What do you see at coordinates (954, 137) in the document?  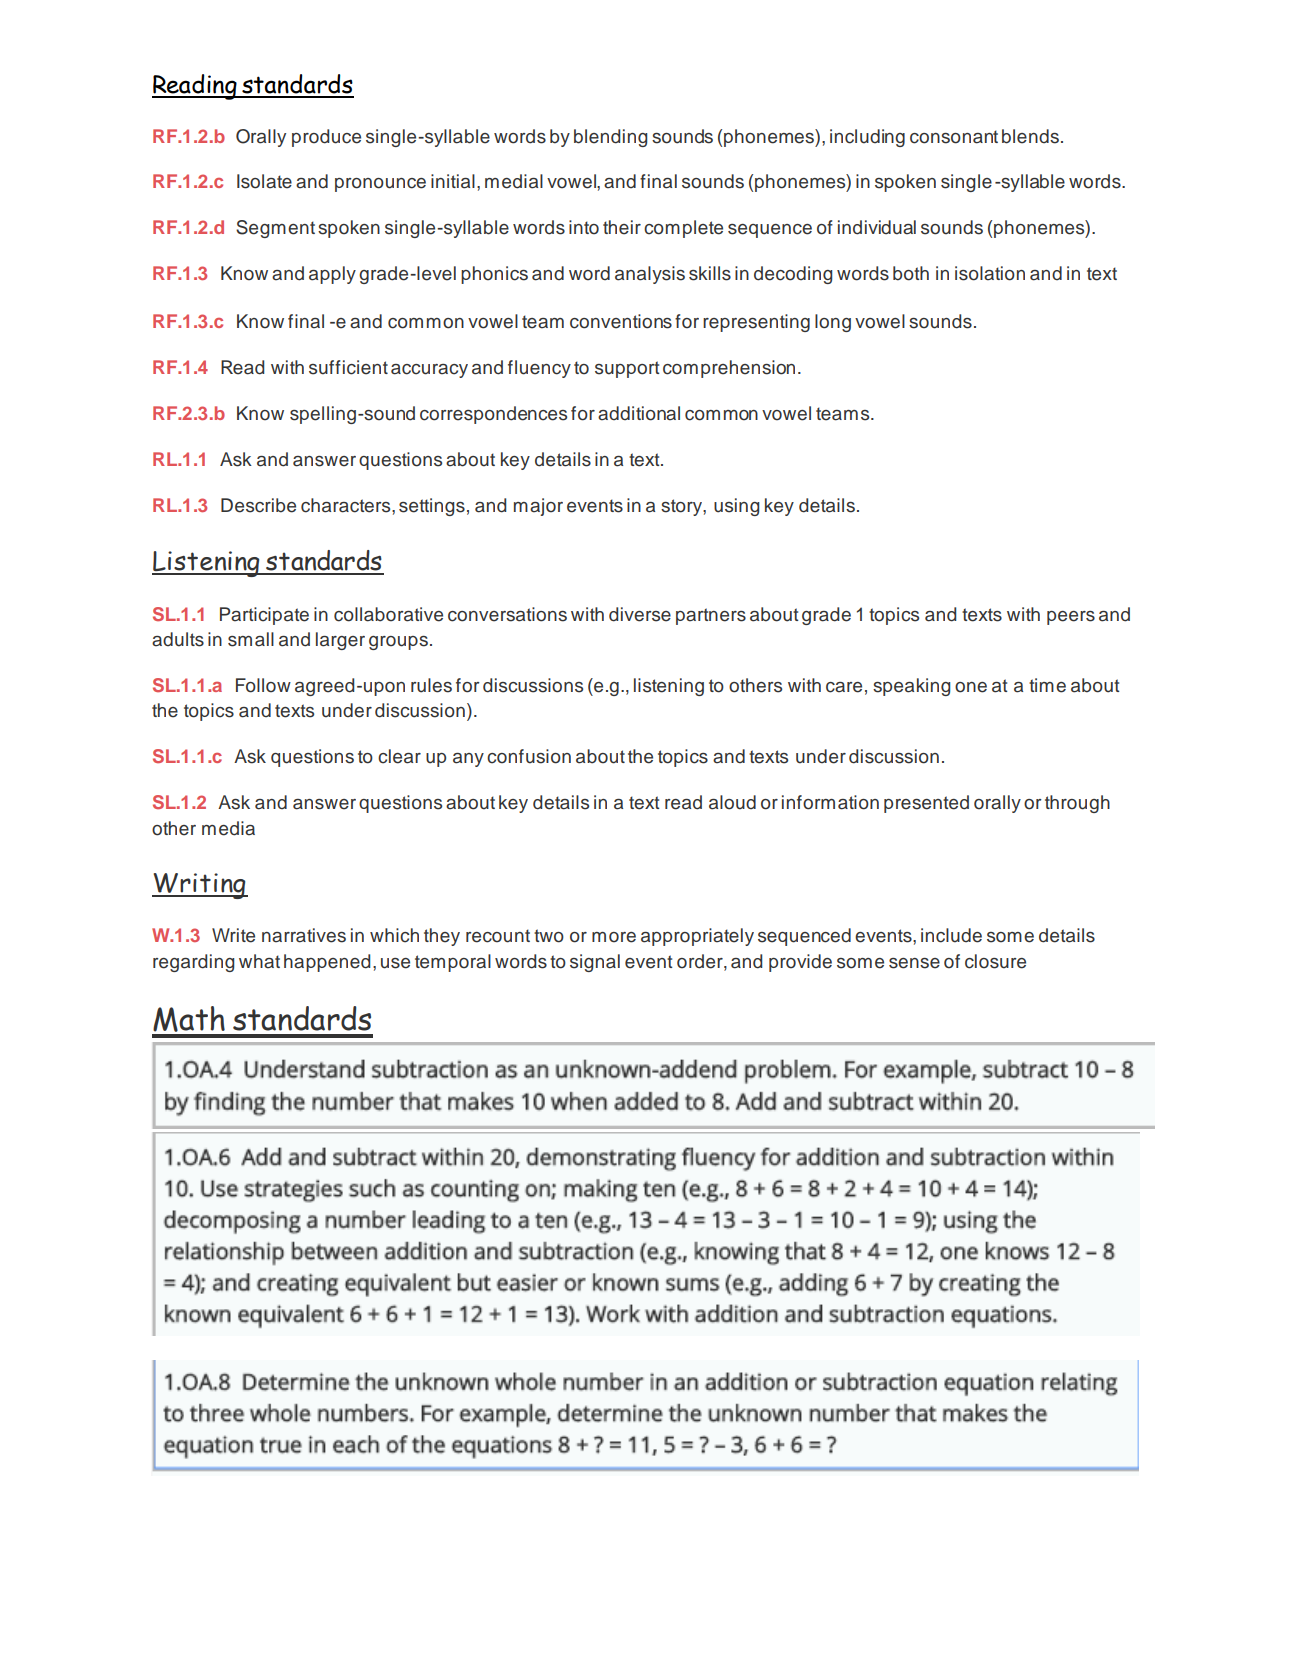 I see `consonant` at bounding box center [954, 137].
